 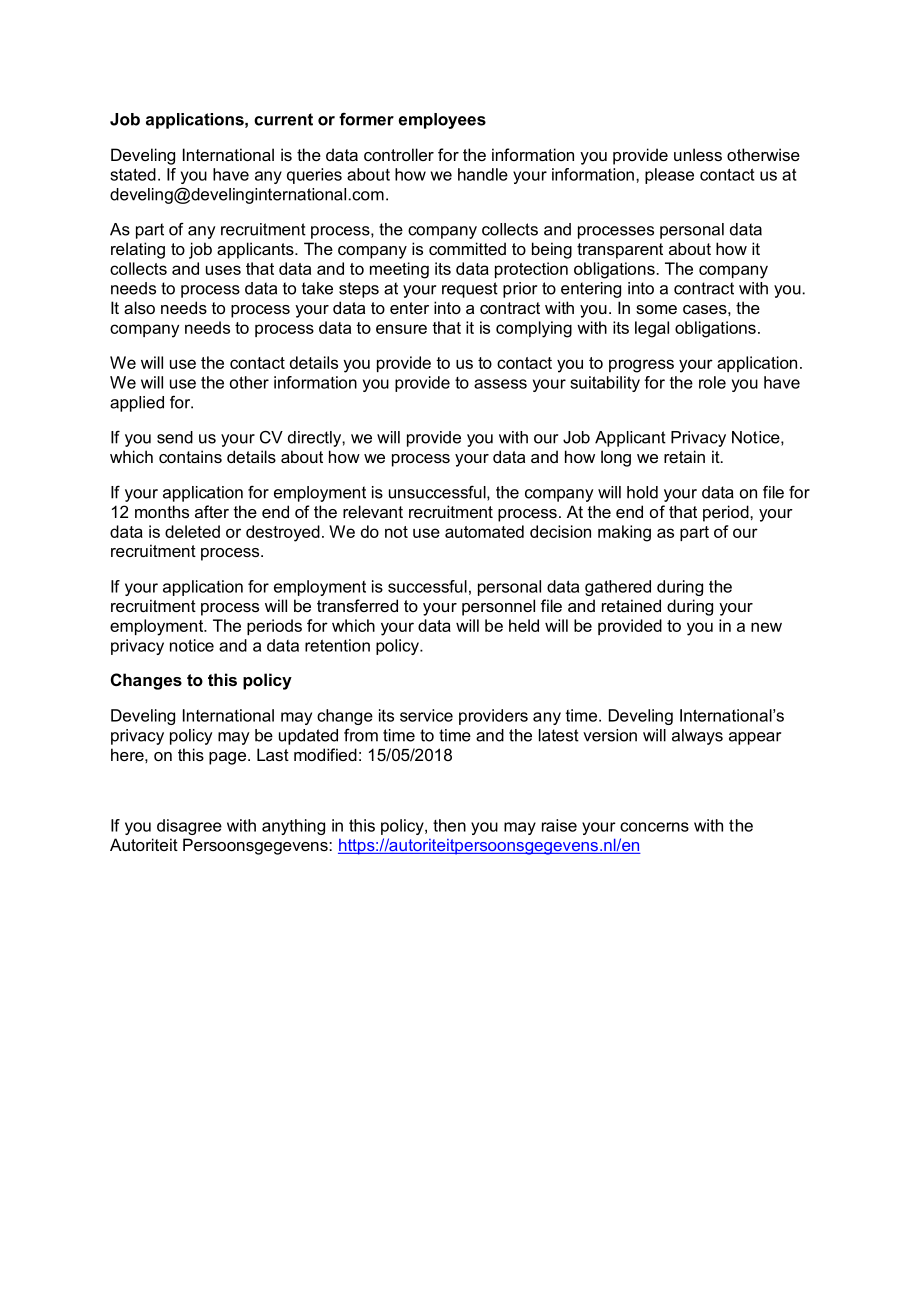 I want to click on disagree, so click(x=189, y=827).
